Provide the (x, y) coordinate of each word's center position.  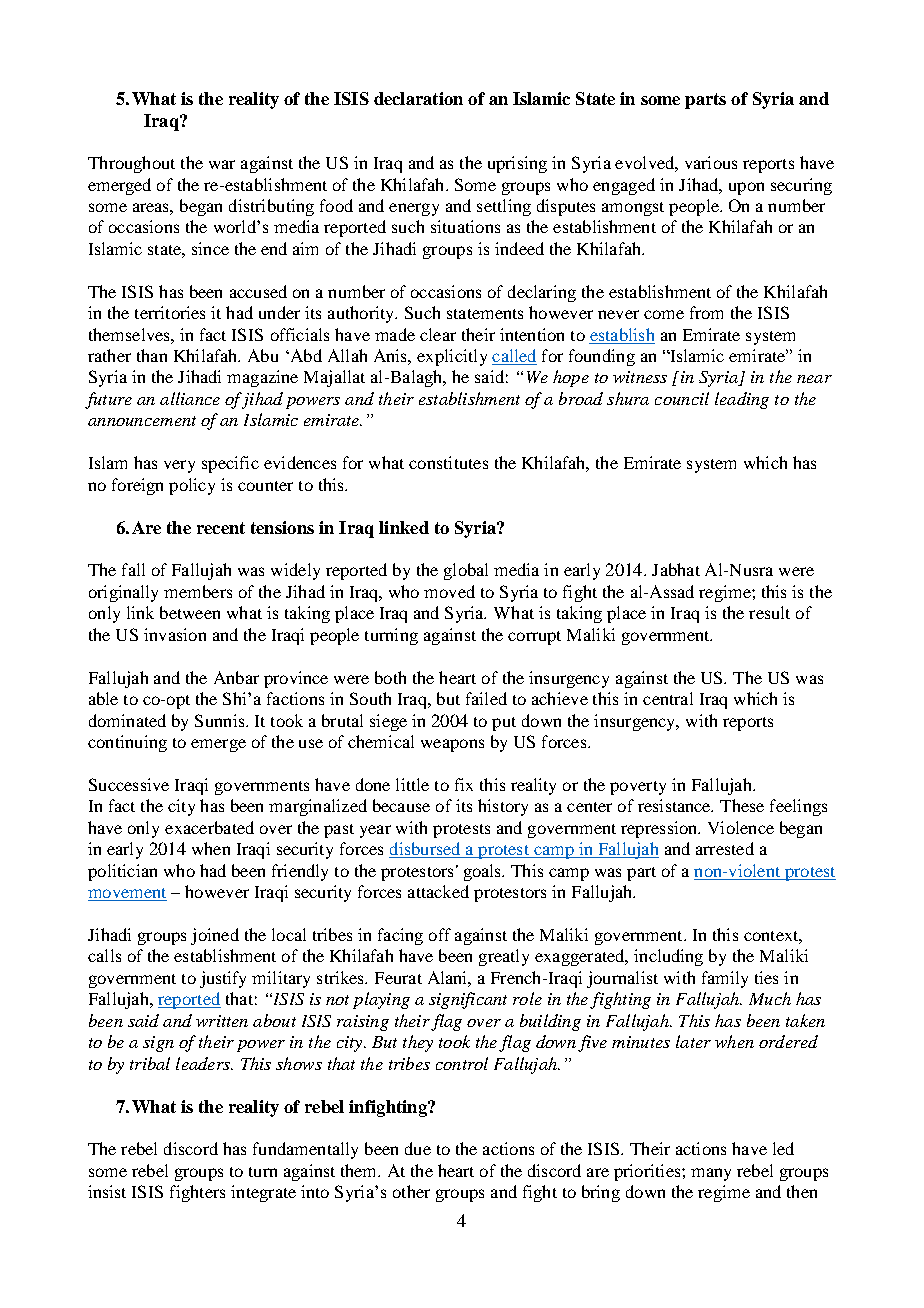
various (711, 162)
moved (449, 591)
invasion (175, 634)
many (711, 1174)
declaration (418, 98)
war (222, 164)
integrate (263, 1193)
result (769, 612)
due (418, 1148)
